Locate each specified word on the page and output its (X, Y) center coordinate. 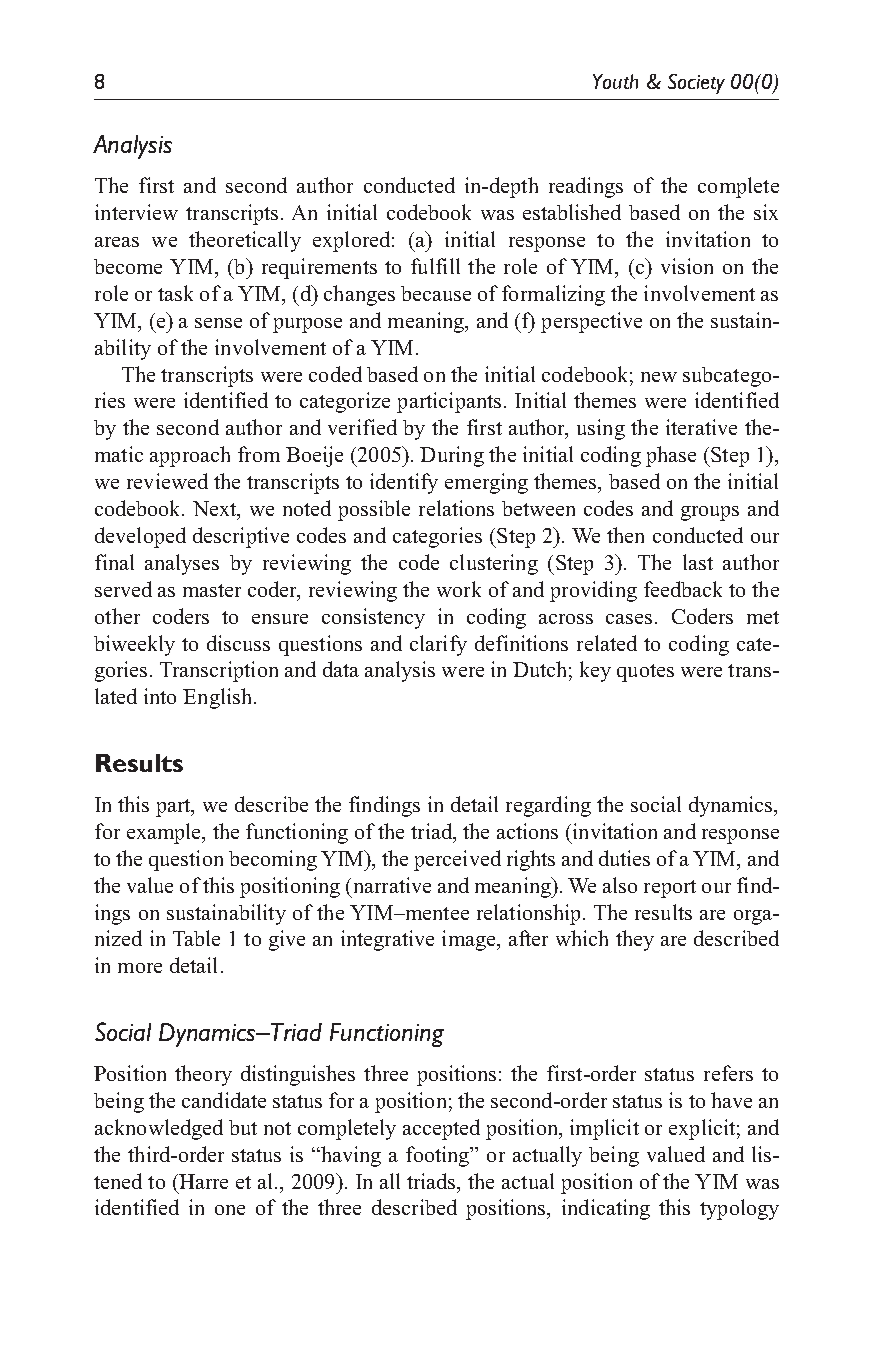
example (165, 833)
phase (671, 456)
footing (439, 1156)
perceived (457, 860)
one (230, 1210)
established (572, 212)
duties (624, 858)
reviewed (167, 481)
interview (136, 212)
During (452, 456)
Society (696, 84)
